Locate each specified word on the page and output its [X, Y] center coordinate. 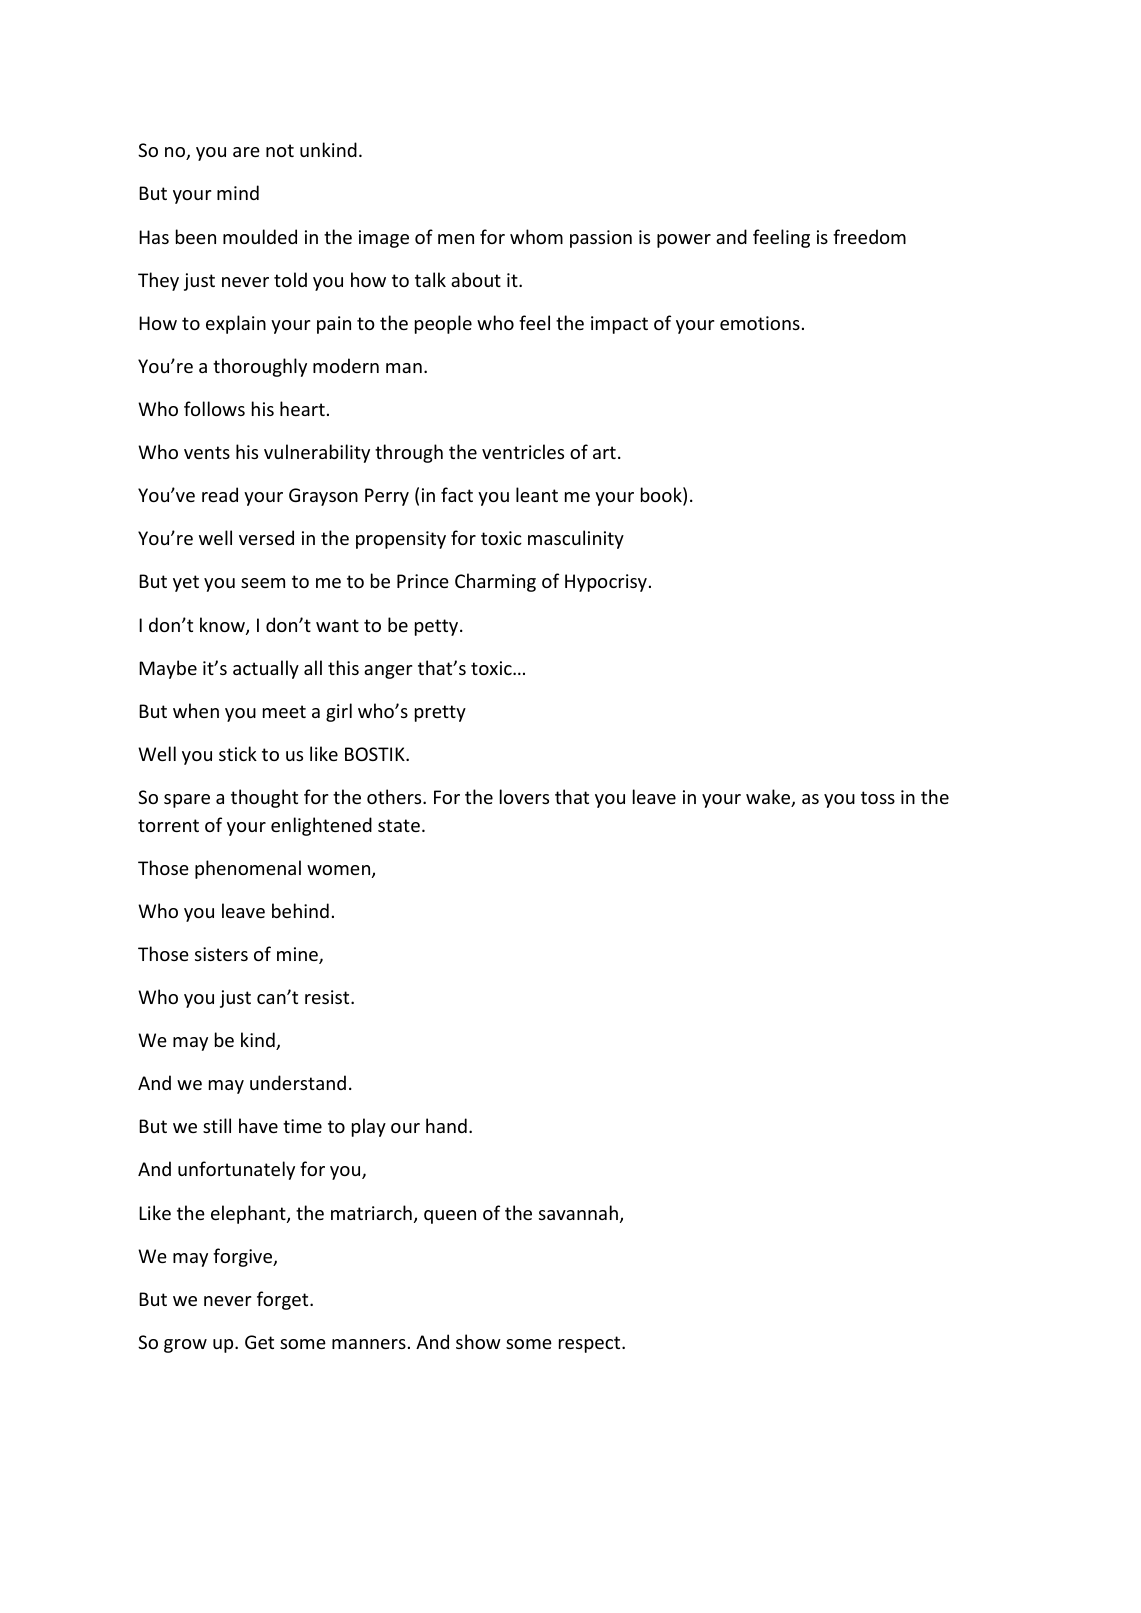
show [478, 1341]
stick [238, 753]
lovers [524, 796]
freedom [869, 236]
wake [769, 798]
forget [284, 1300]
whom [536, 236]
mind [238, 192]
